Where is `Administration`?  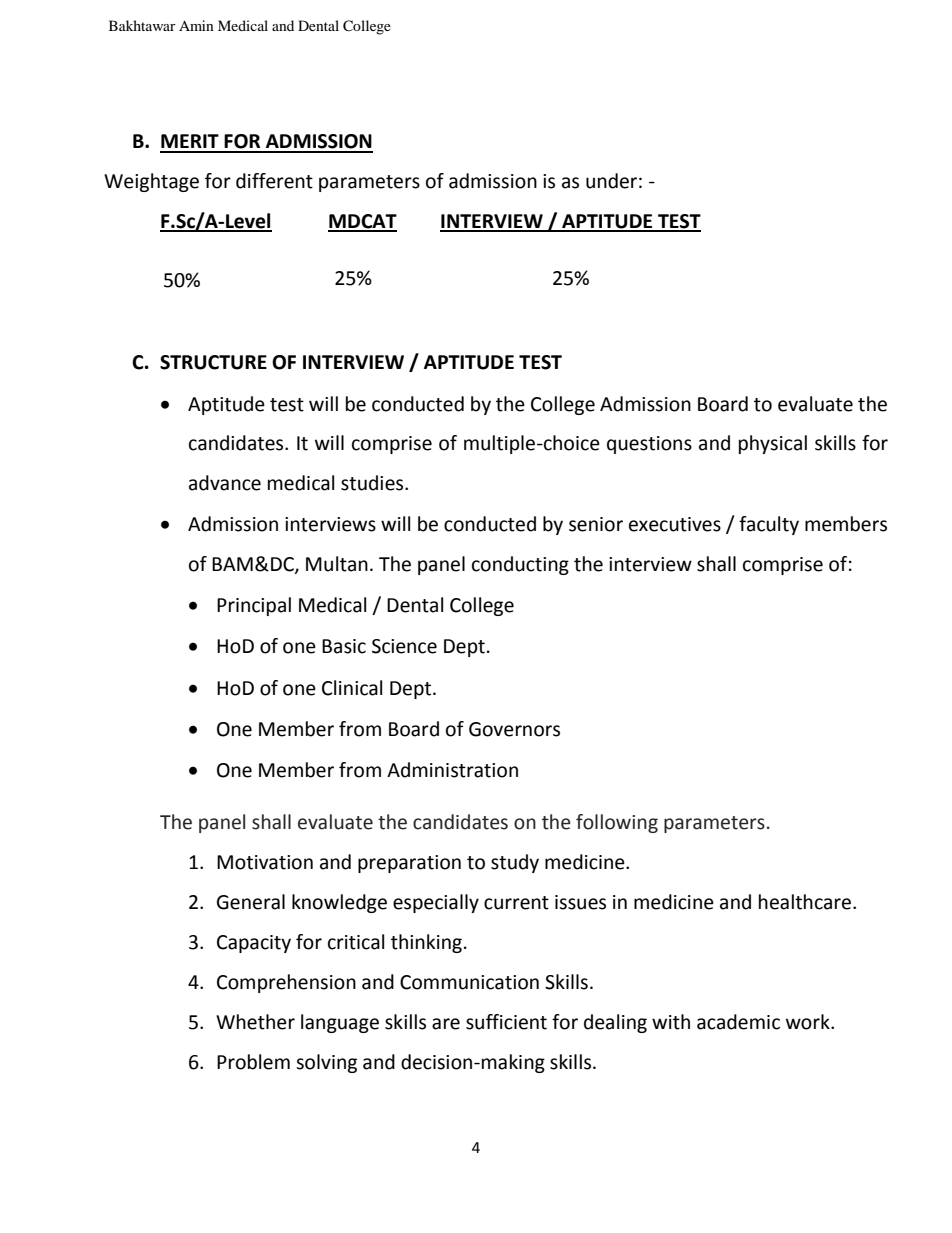 Administration is located at coordinates (452, 770).
